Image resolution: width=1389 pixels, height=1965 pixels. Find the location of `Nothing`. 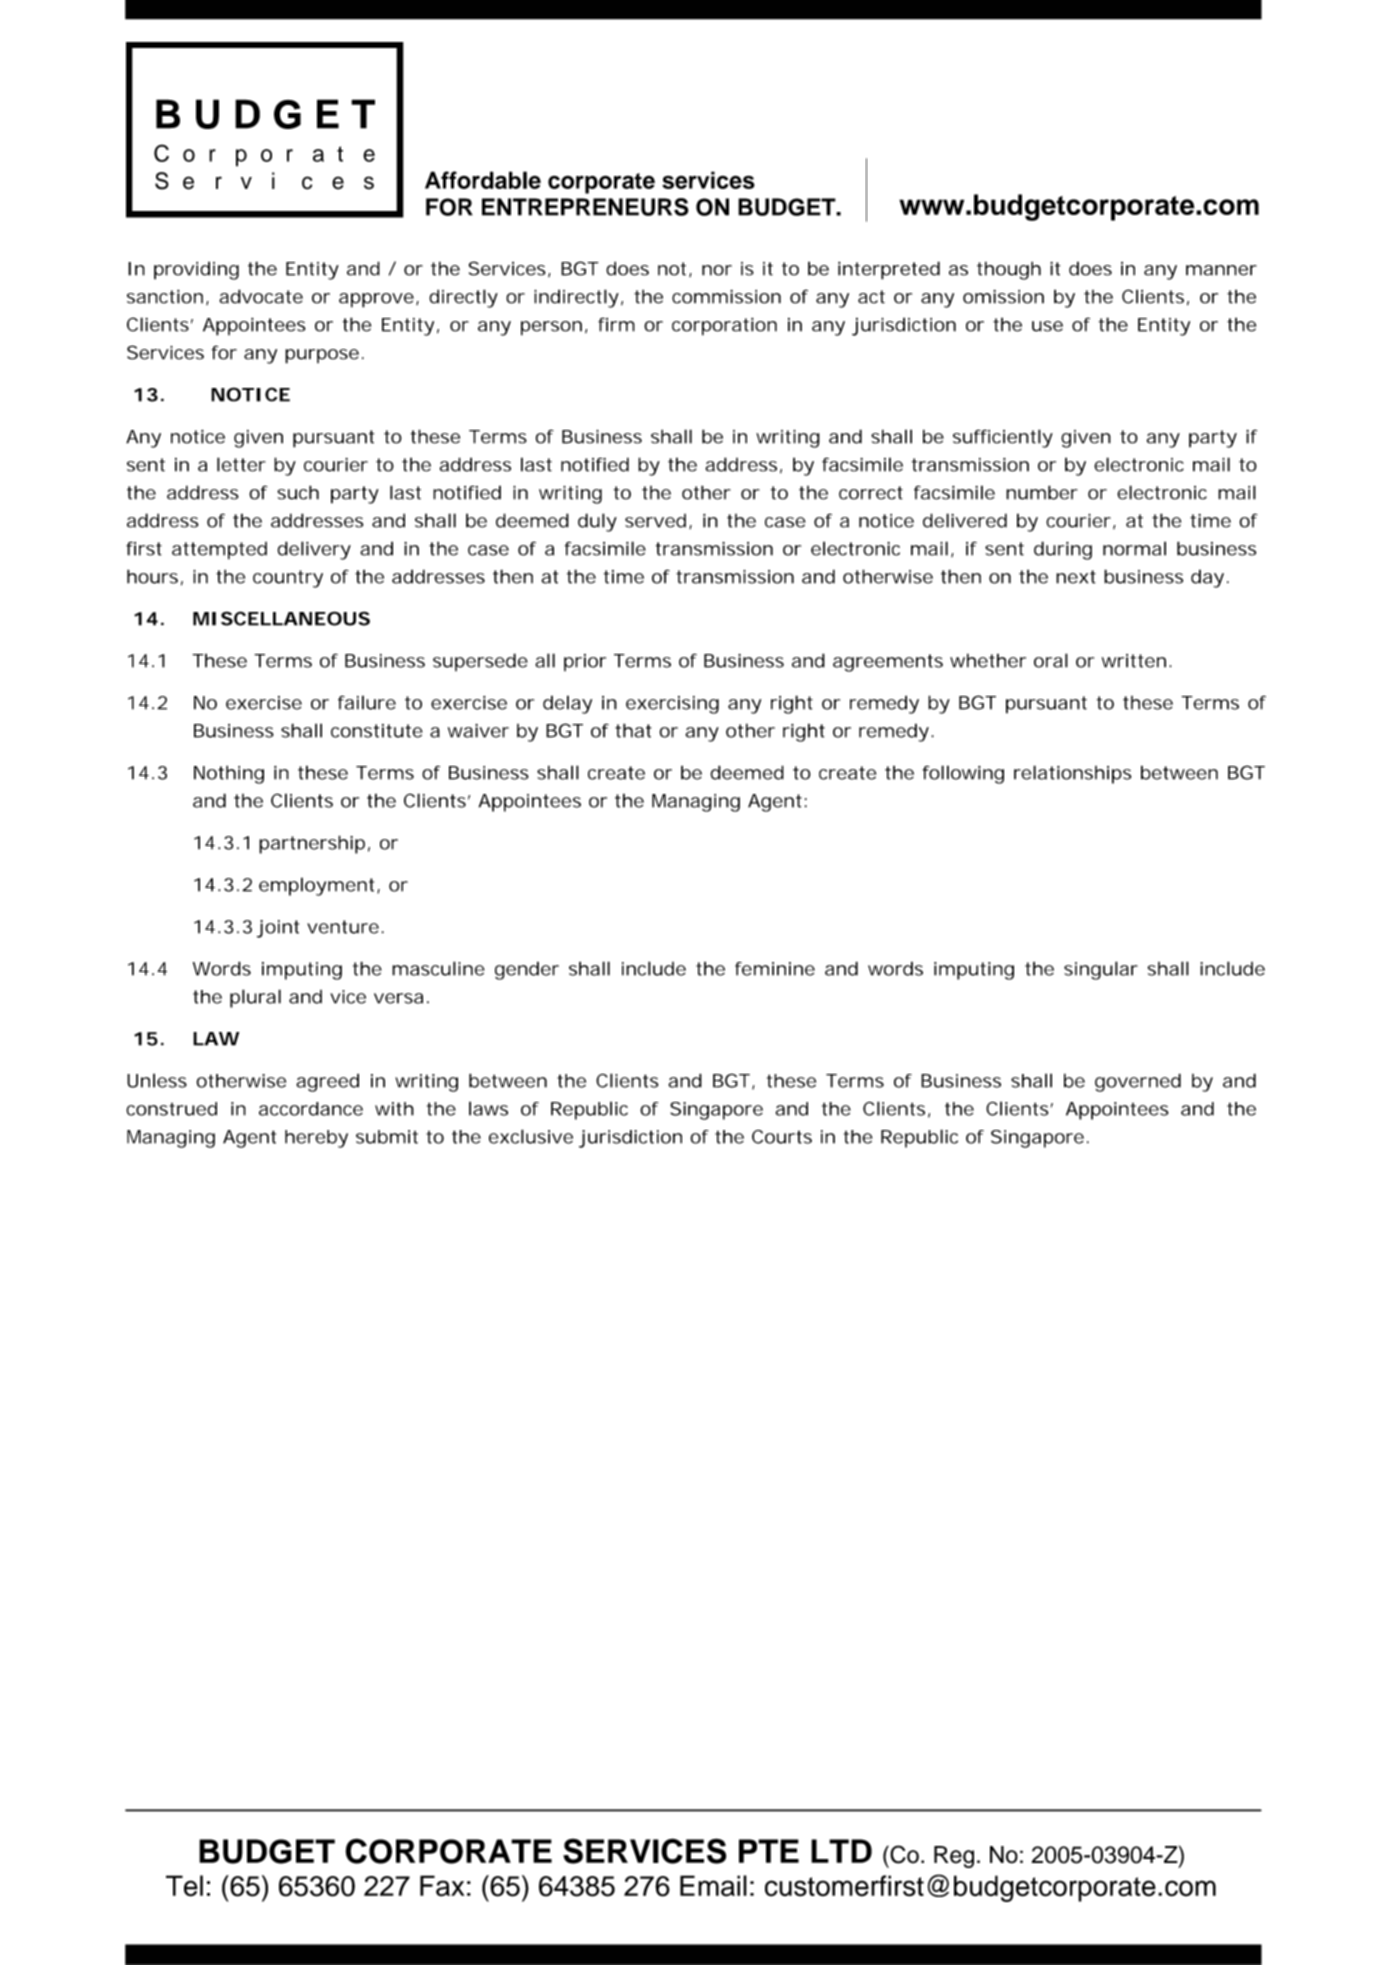

Nothing is located at coordinates (229, 774).
